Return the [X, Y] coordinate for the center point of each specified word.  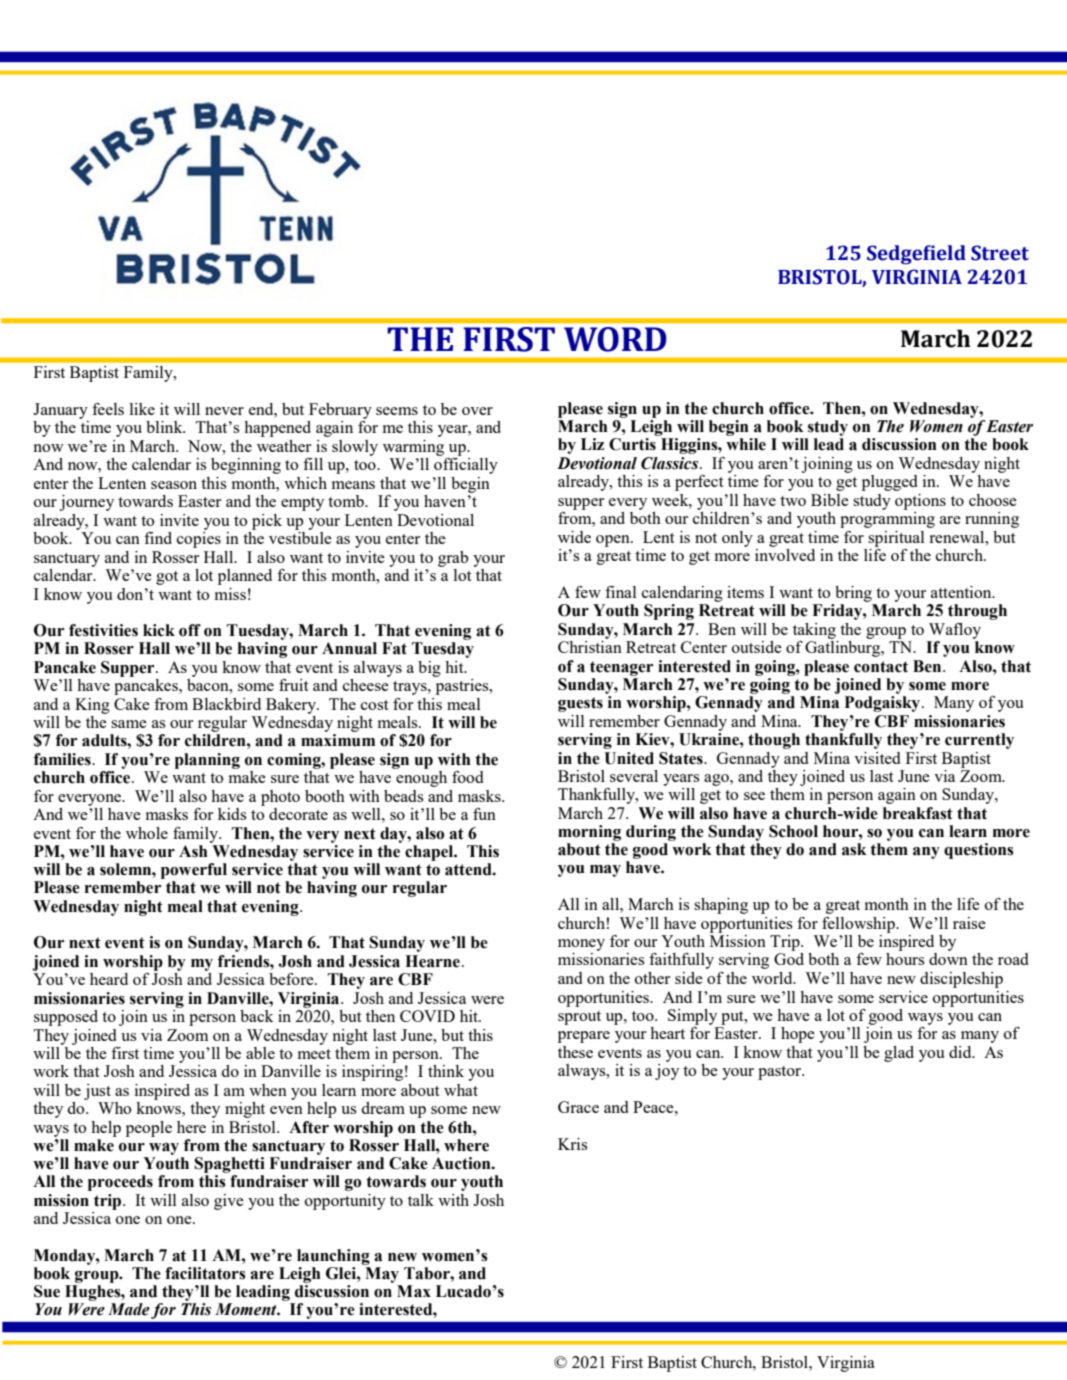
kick [159, 630]
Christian [590, 647]
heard [109, 979]
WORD [615, 339]
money [581, 945]
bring [853, 594]
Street [1000, 253]
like [142, 409]
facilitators [205, 1273]
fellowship [859, 925]
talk [421, 1200]
